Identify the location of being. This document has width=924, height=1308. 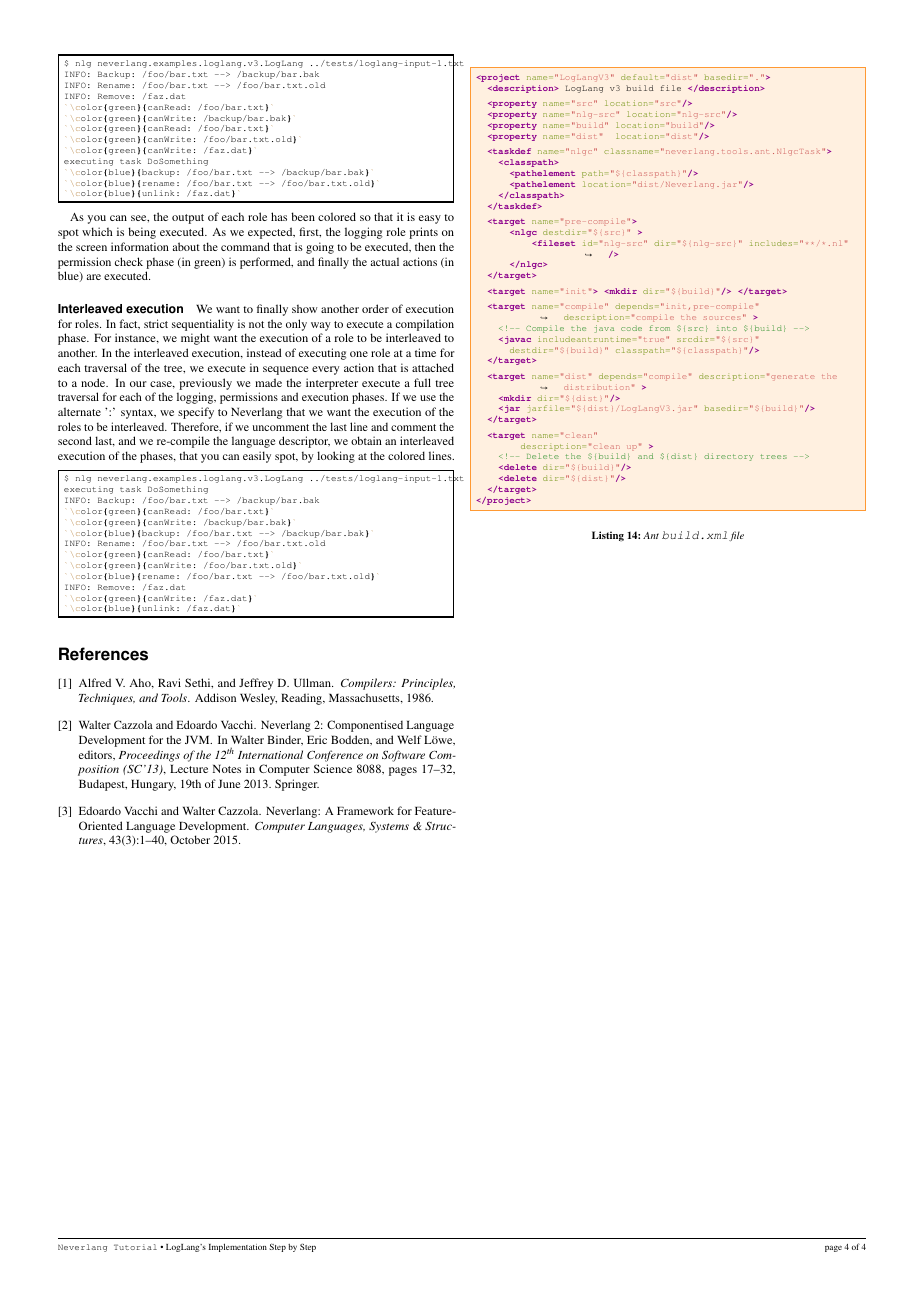
(142, 233).
